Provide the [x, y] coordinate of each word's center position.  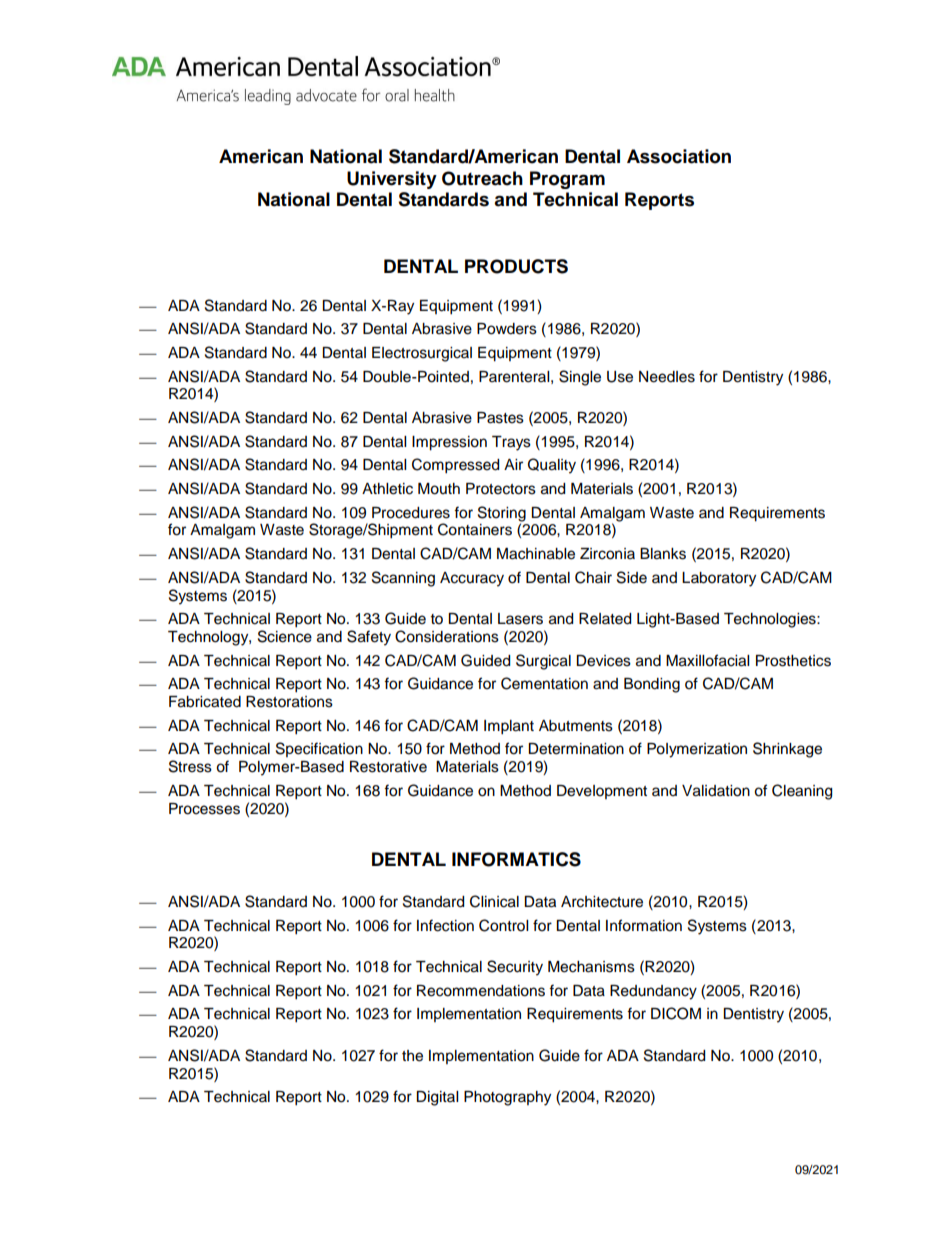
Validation [716, 791]
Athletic [387, 489]
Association [679, 156]
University [392, 180]
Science [285, 636]
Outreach [482, 178]
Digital [437, 1098]
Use [620, 377]
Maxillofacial [707, 660]
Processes [204, 809]
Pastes [500, 418]
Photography [507, 1098]
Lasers [520, 619]
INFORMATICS [516, 859]
